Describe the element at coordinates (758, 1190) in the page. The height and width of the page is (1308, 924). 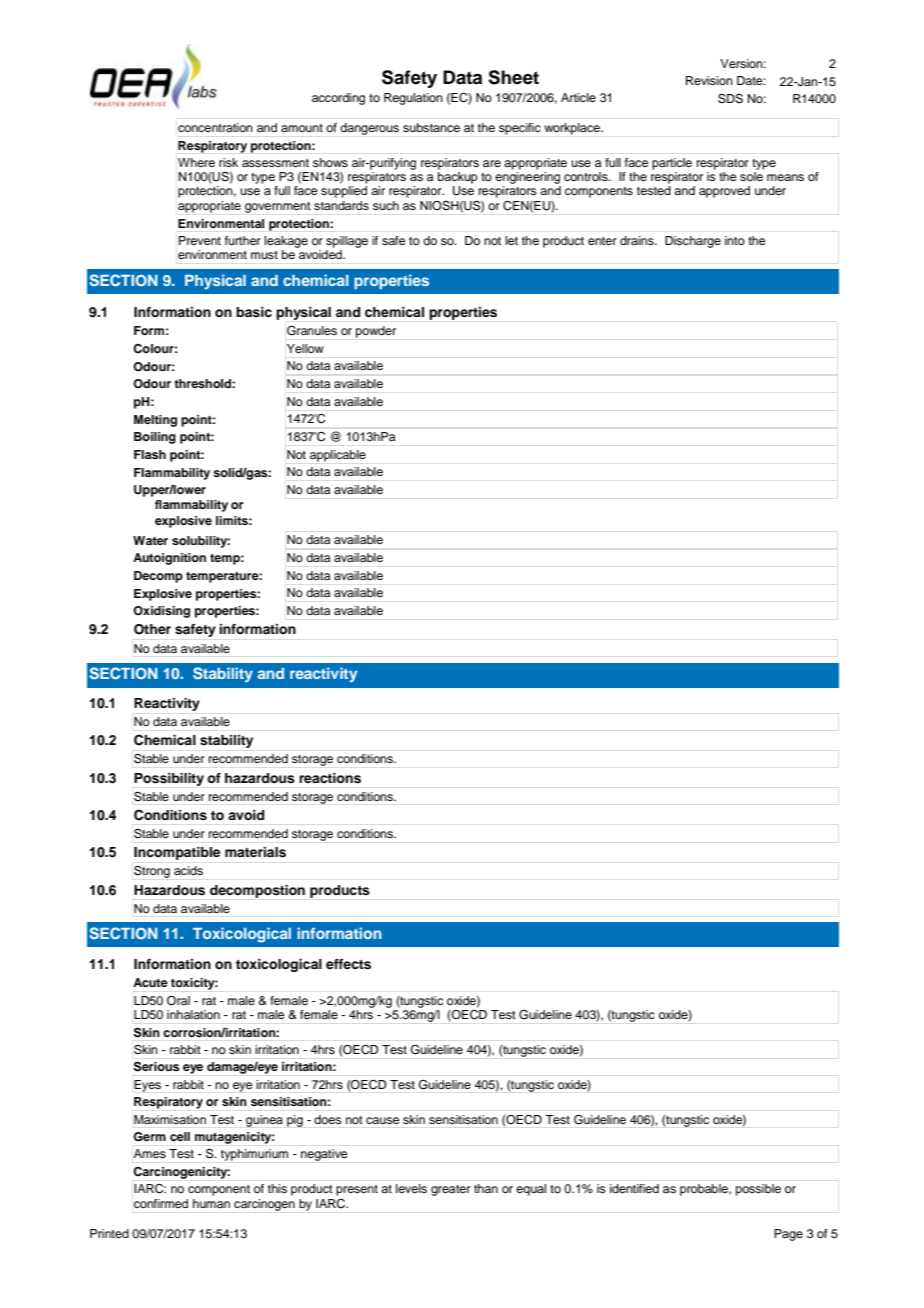
I see `possible` at that location.
